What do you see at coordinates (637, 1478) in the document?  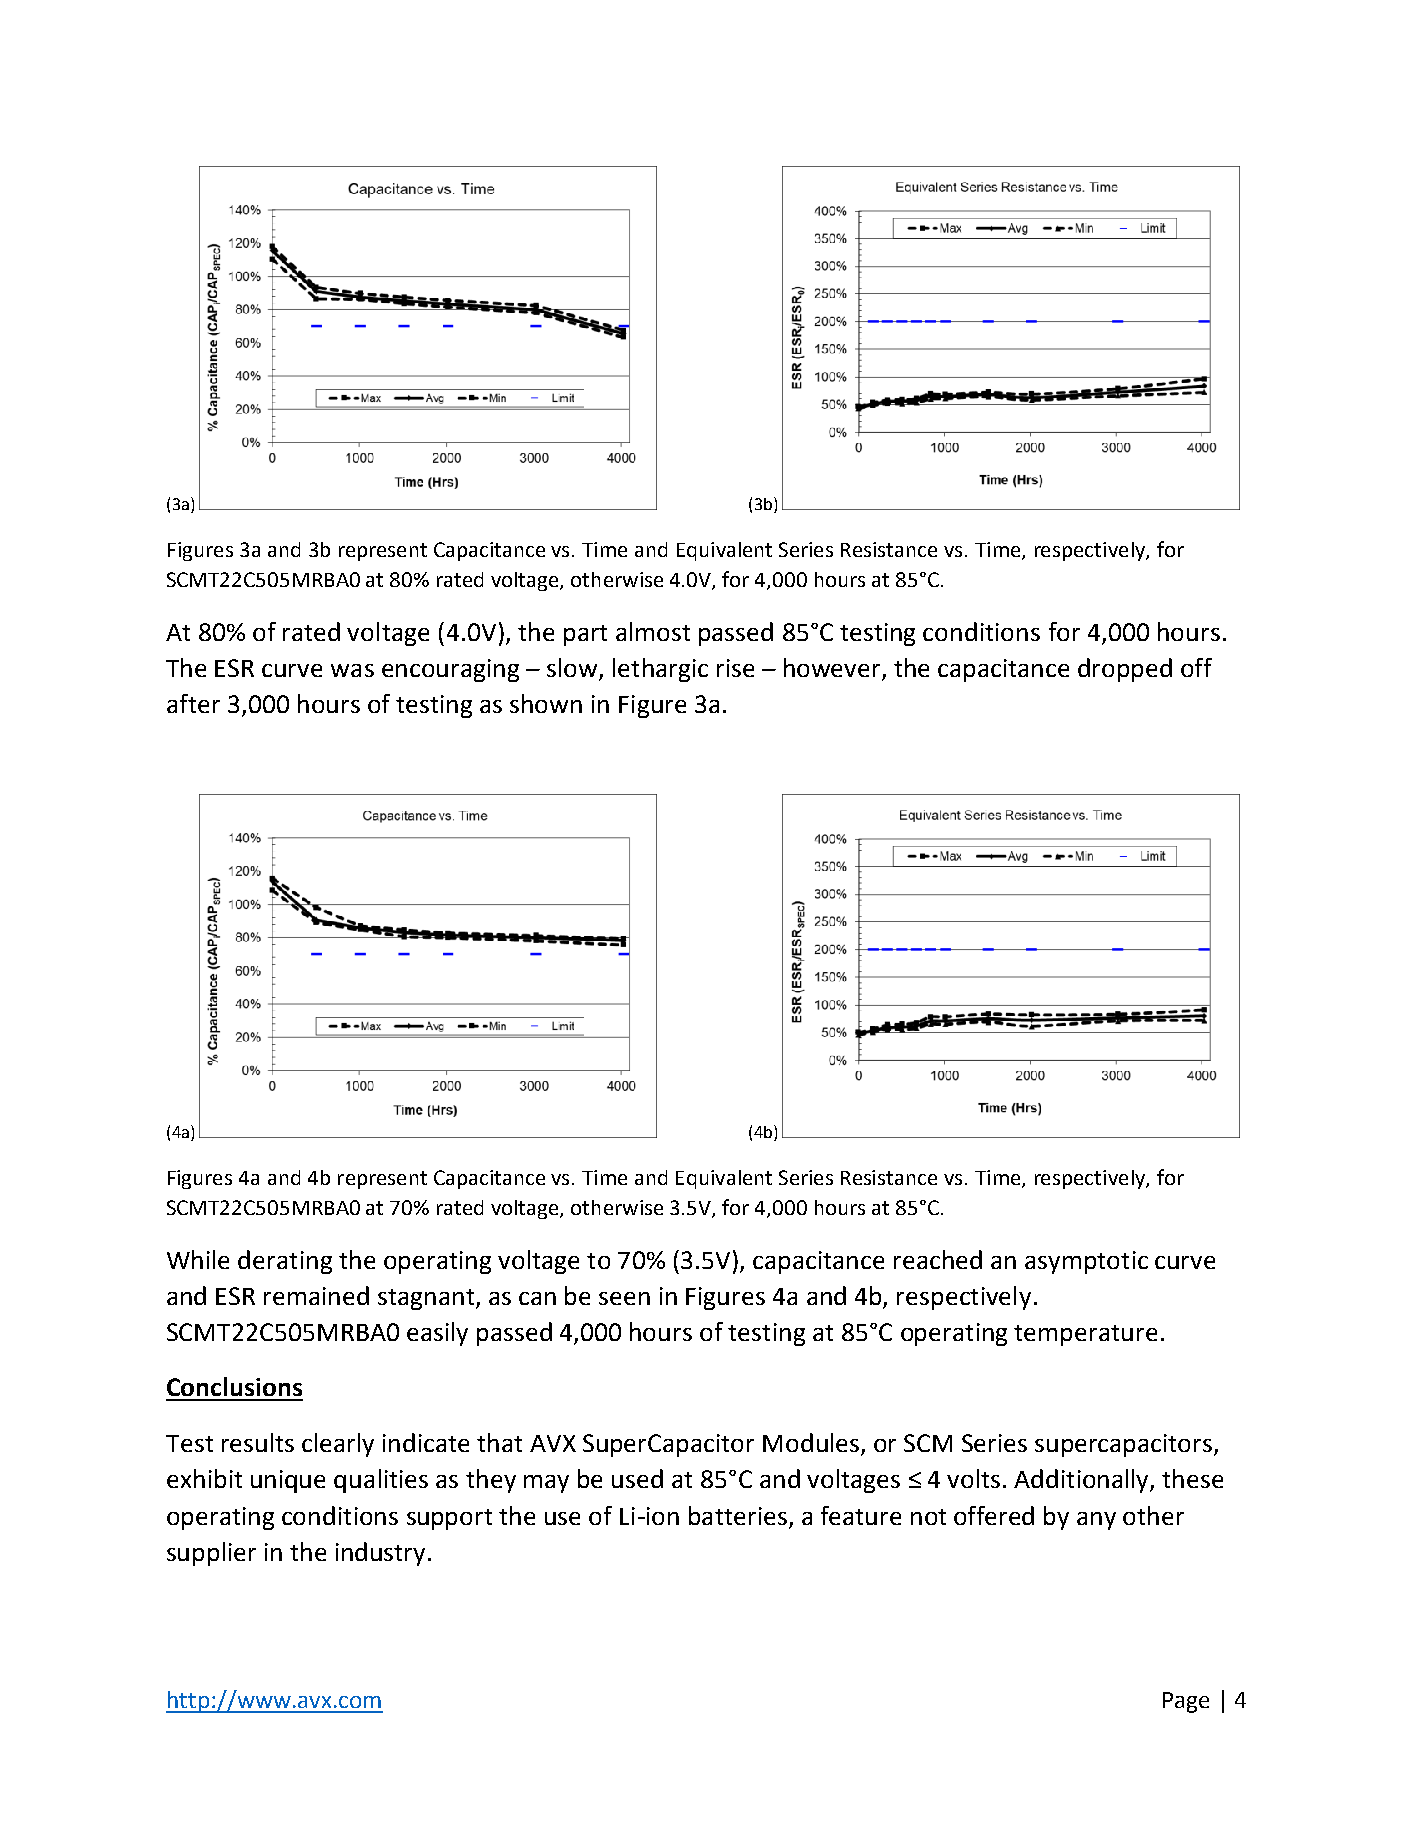 I see `used` at bounding box center [637, 1478].
